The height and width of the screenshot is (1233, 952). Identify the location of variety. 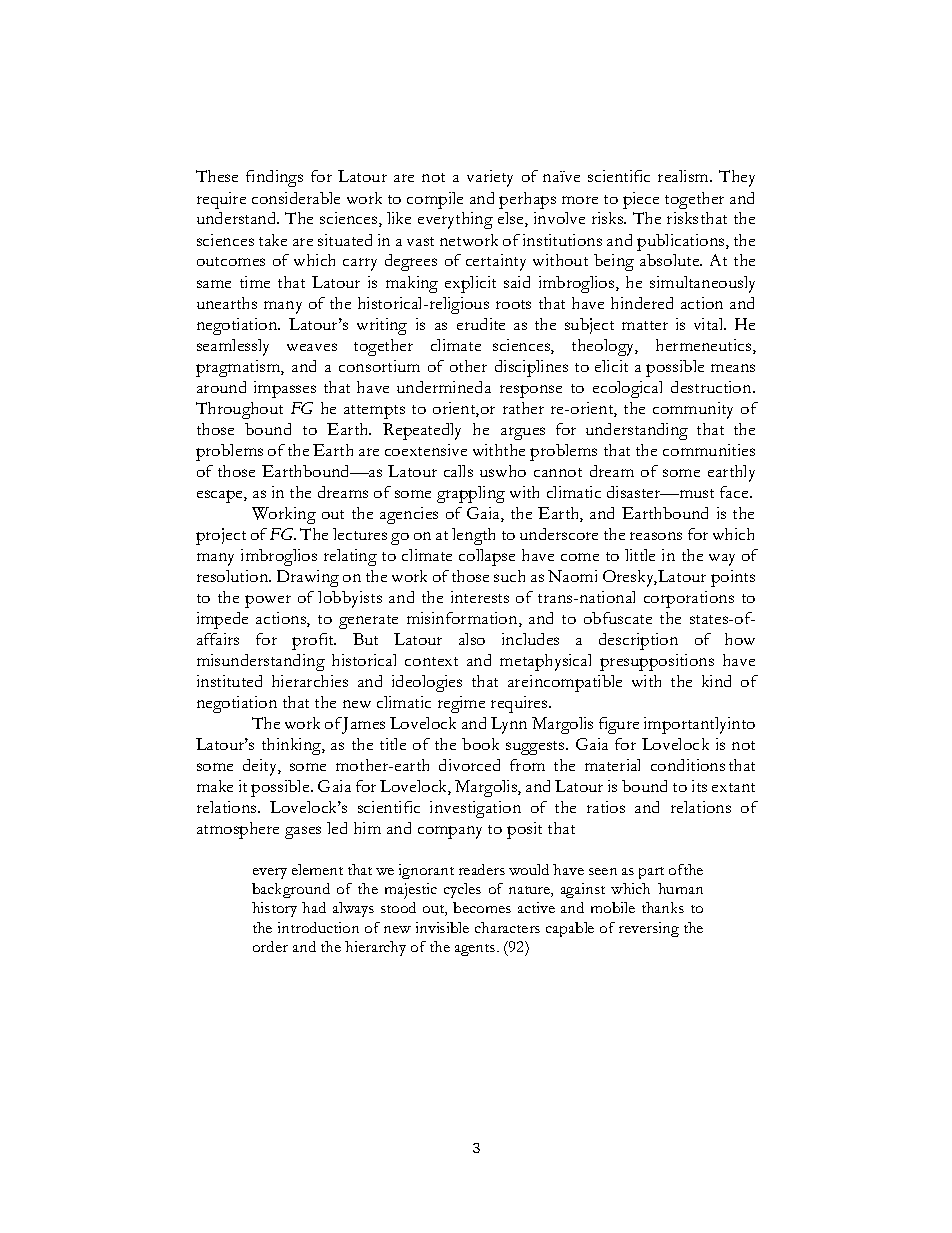
(490, 178).
